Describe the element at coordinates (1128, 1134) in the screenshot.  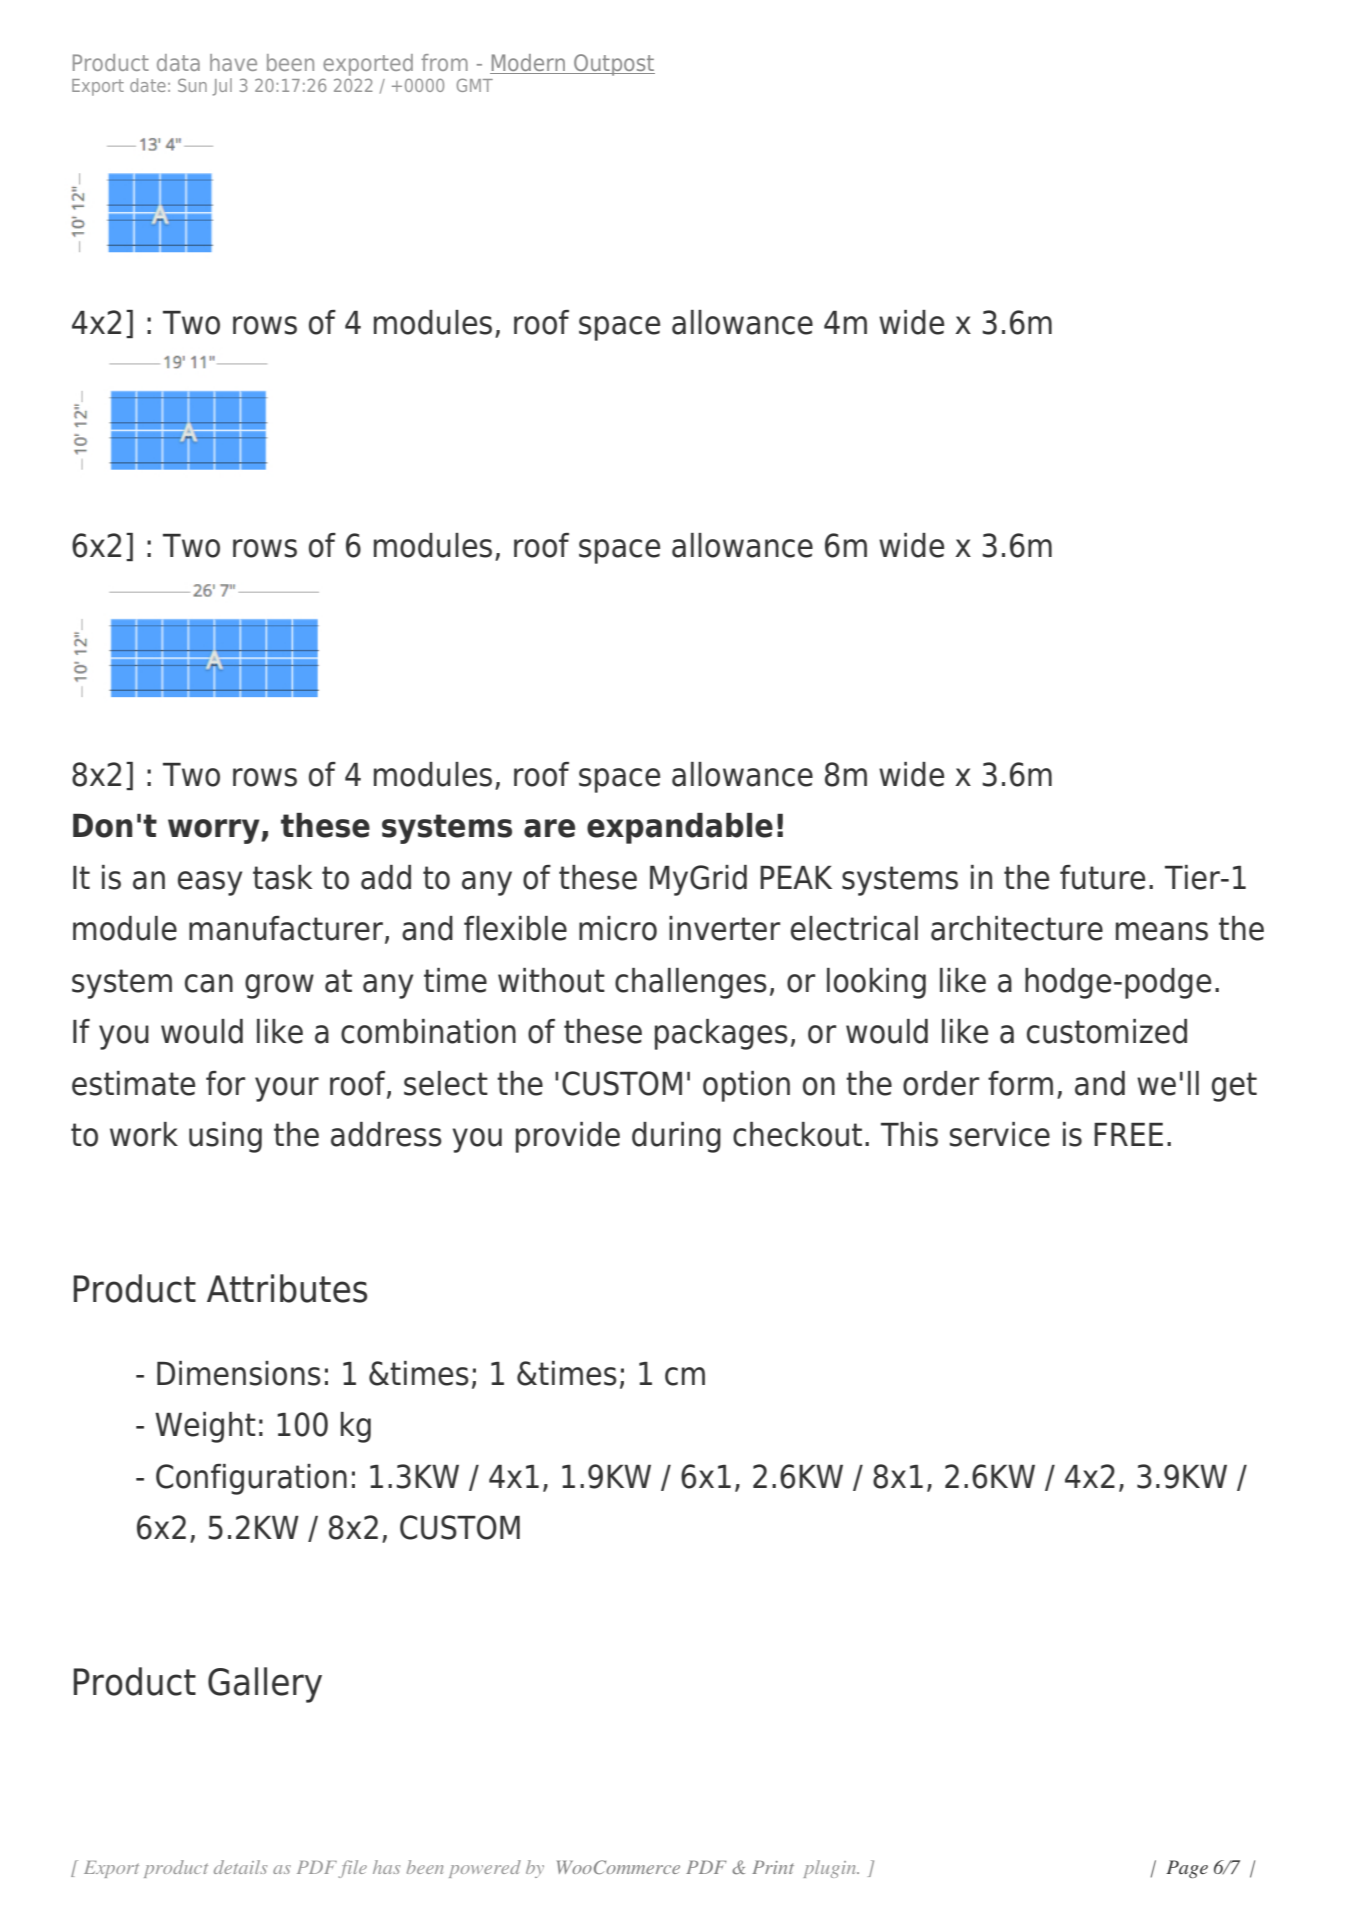
I see `FREE` at that location.
